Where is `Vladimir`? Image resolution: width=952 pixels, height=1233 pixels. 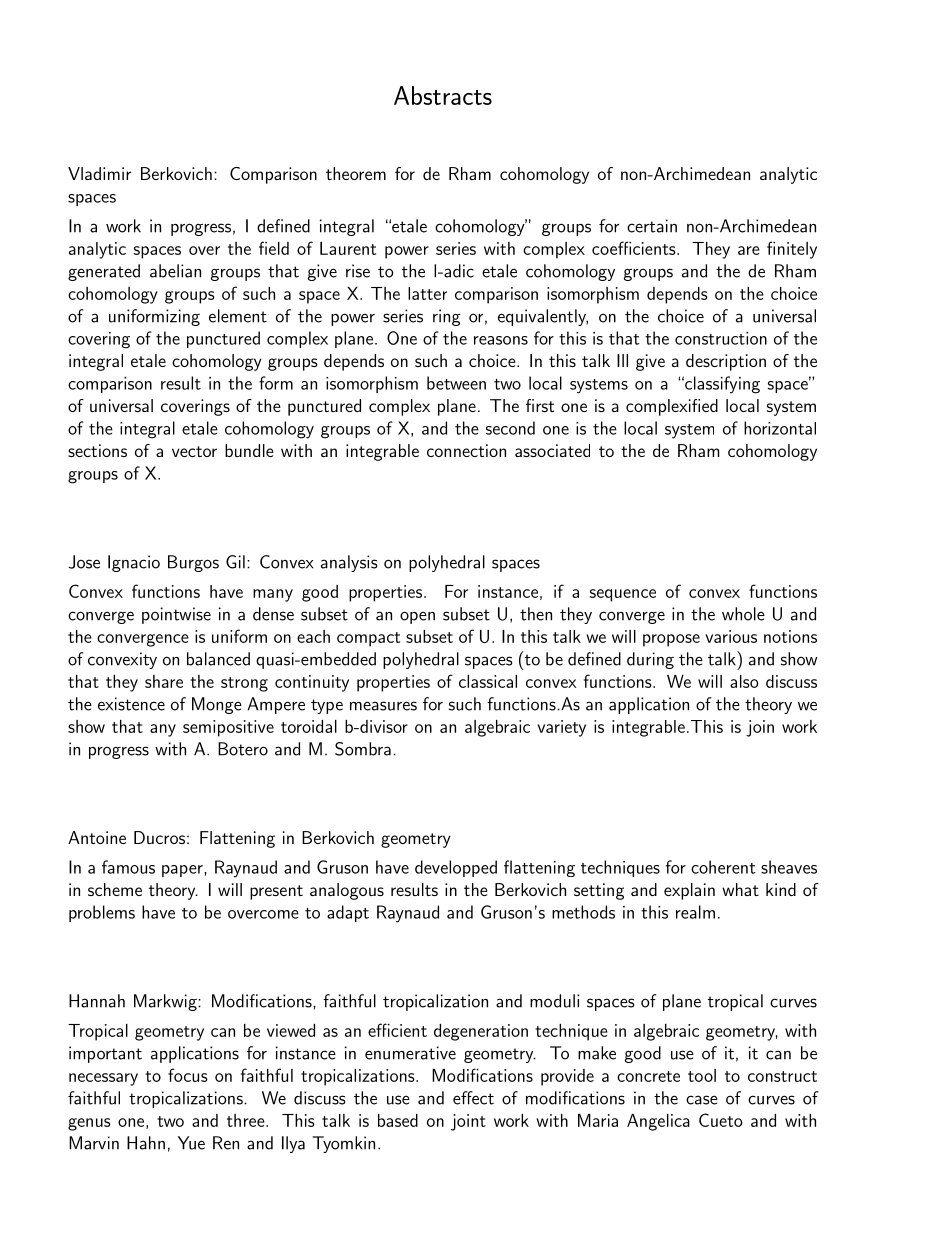 Vladimir is located at coordinates (99, 173).
